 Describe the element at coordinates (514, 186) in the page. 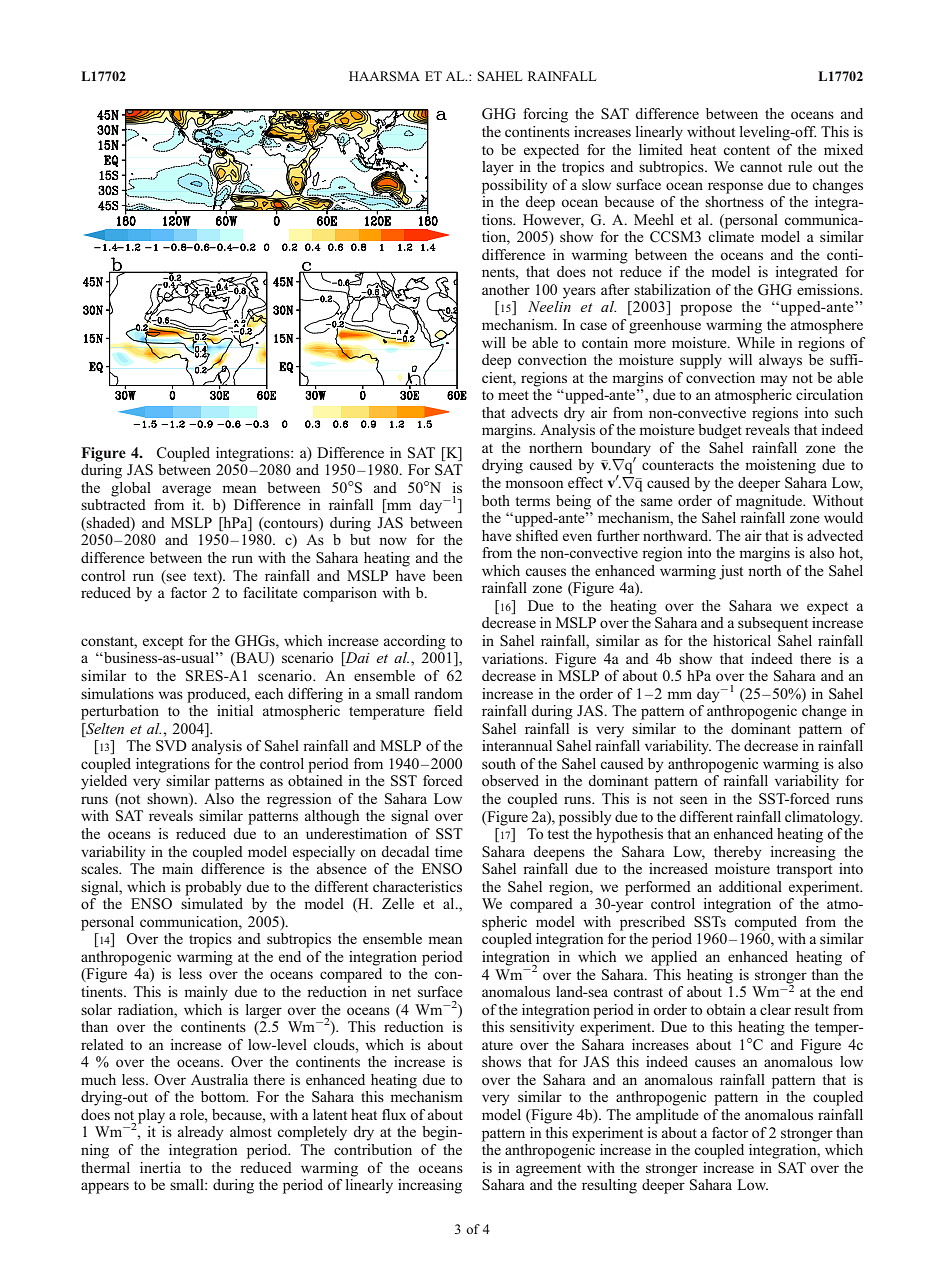

I see `possibility` at that location.
